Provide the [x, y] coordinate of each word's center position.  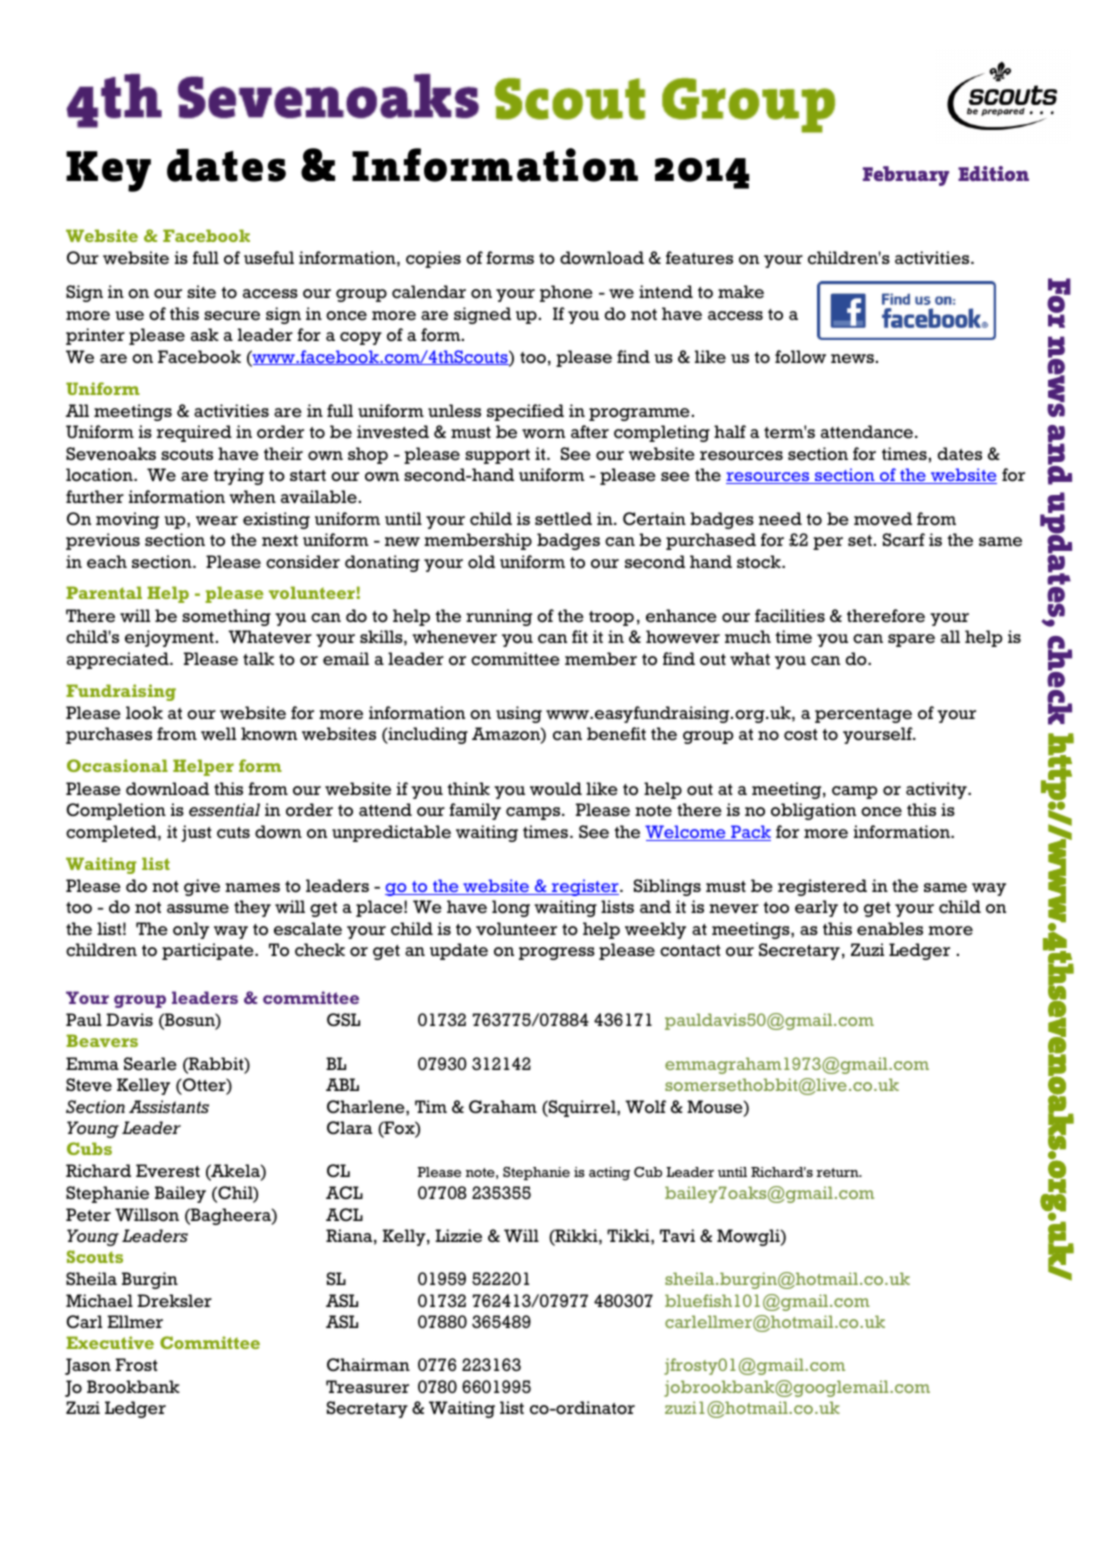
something [226, 617]
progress [557, 953]
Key [108, 171]
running [499, 617]
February [906, 176]
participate [209, 951]
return [839, 1172]
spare [911, 640]
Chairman [368, 1364]
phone [566, 293]
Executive [110, 1342]
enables [890, 929]
